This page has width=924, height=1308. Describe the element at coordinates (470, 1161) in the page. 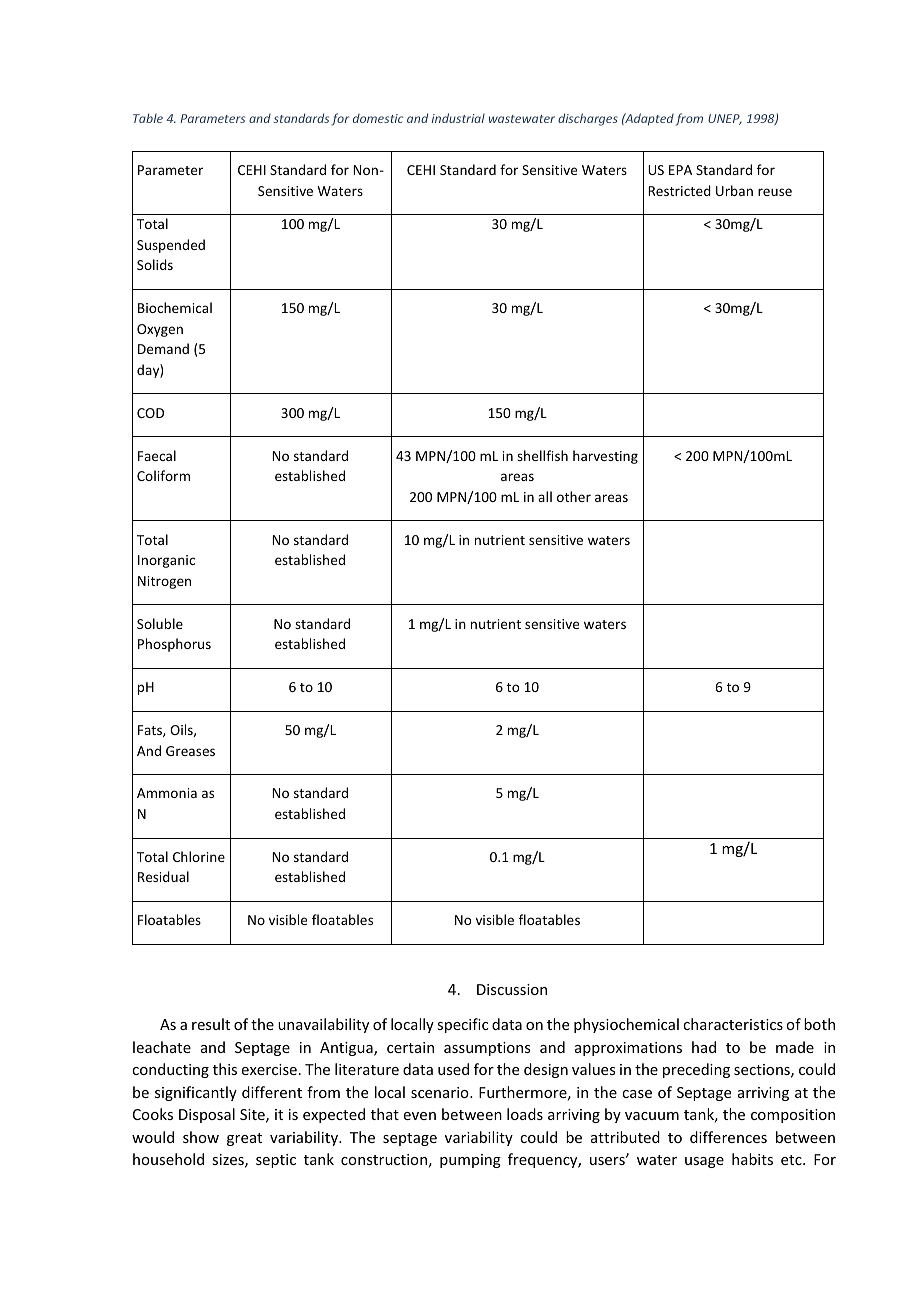

I see `pumping` at that location.
